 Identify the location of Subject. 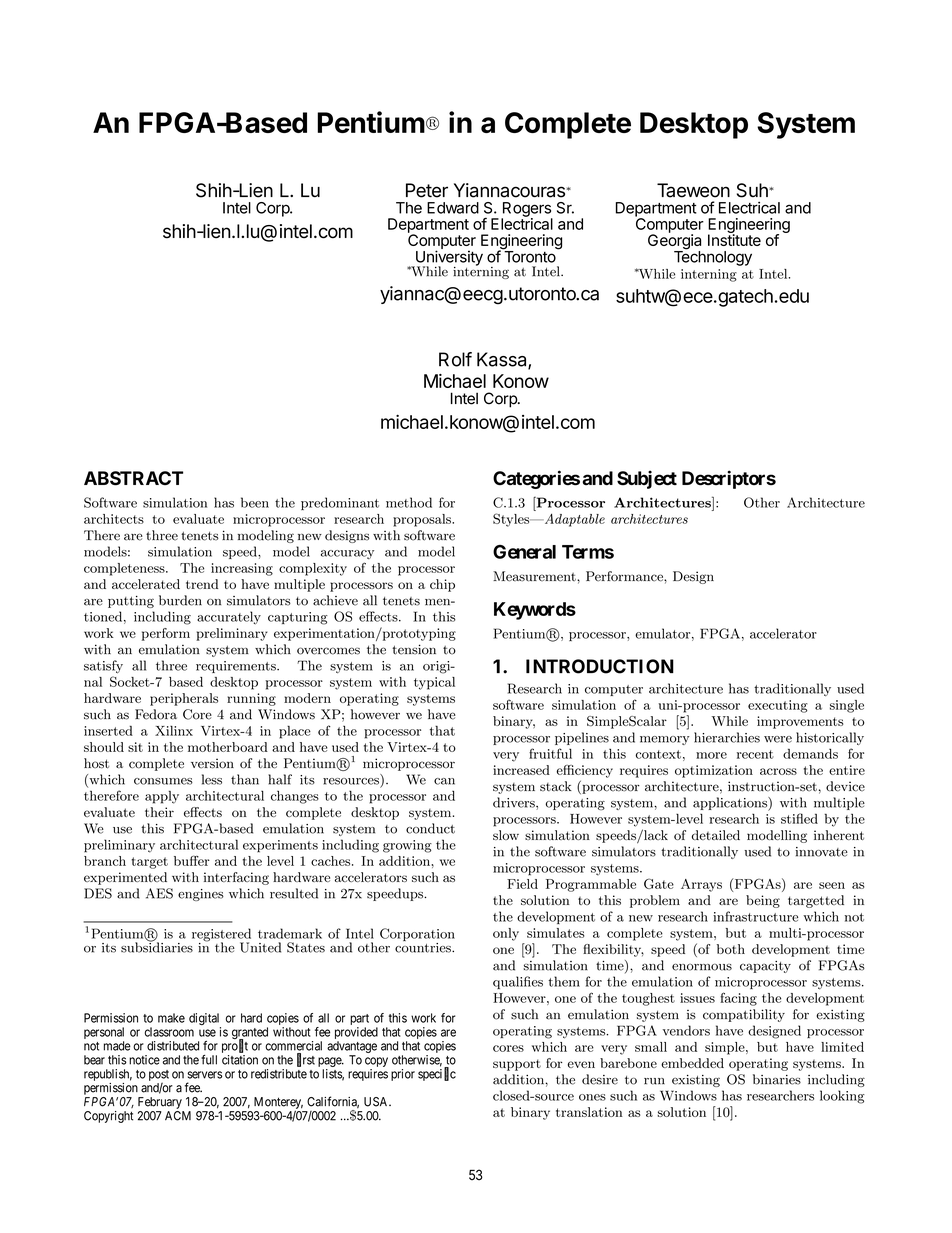
(647, 479).
